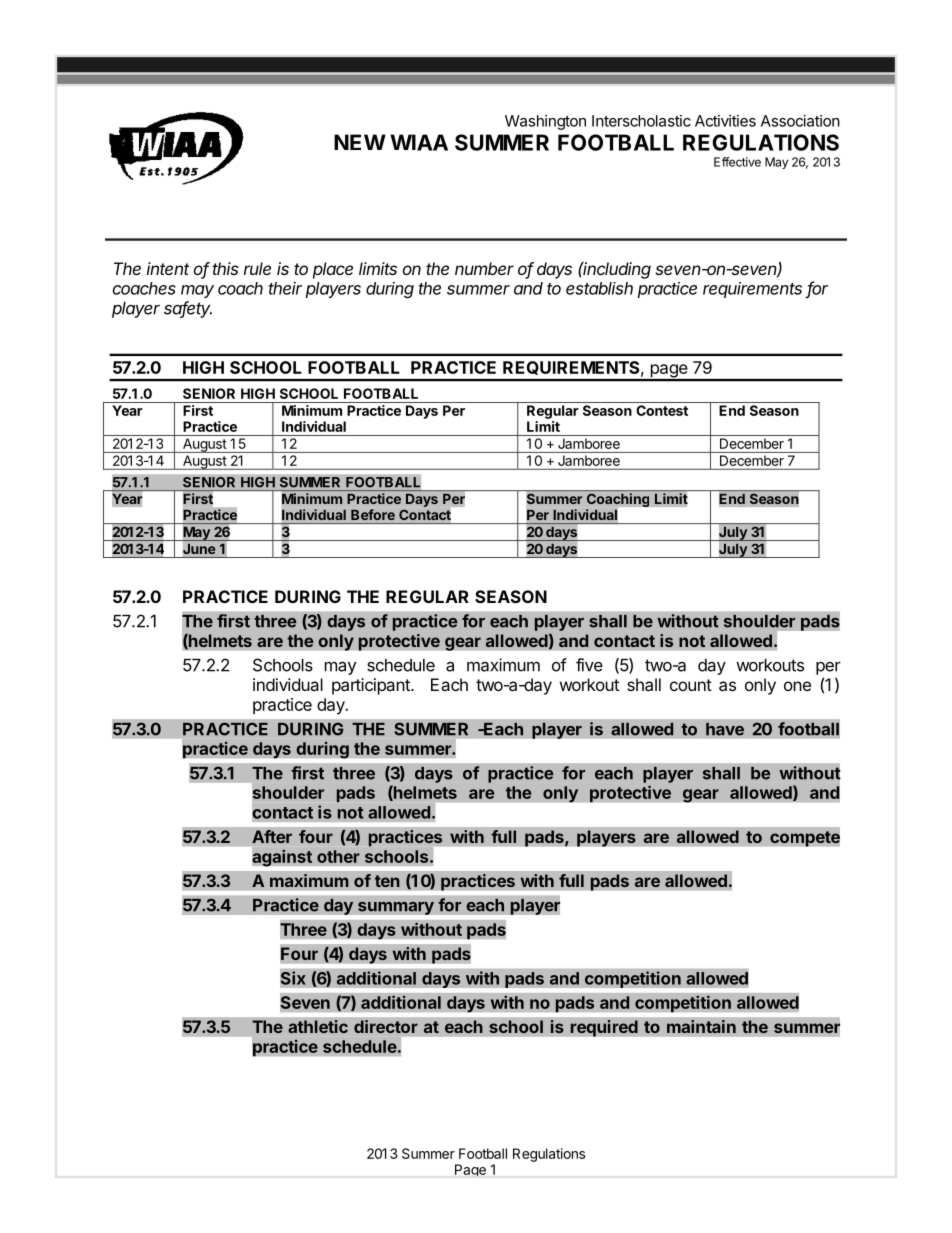 This page has height=1233, width=952. I want to click on Washington, so click(545, 122).
